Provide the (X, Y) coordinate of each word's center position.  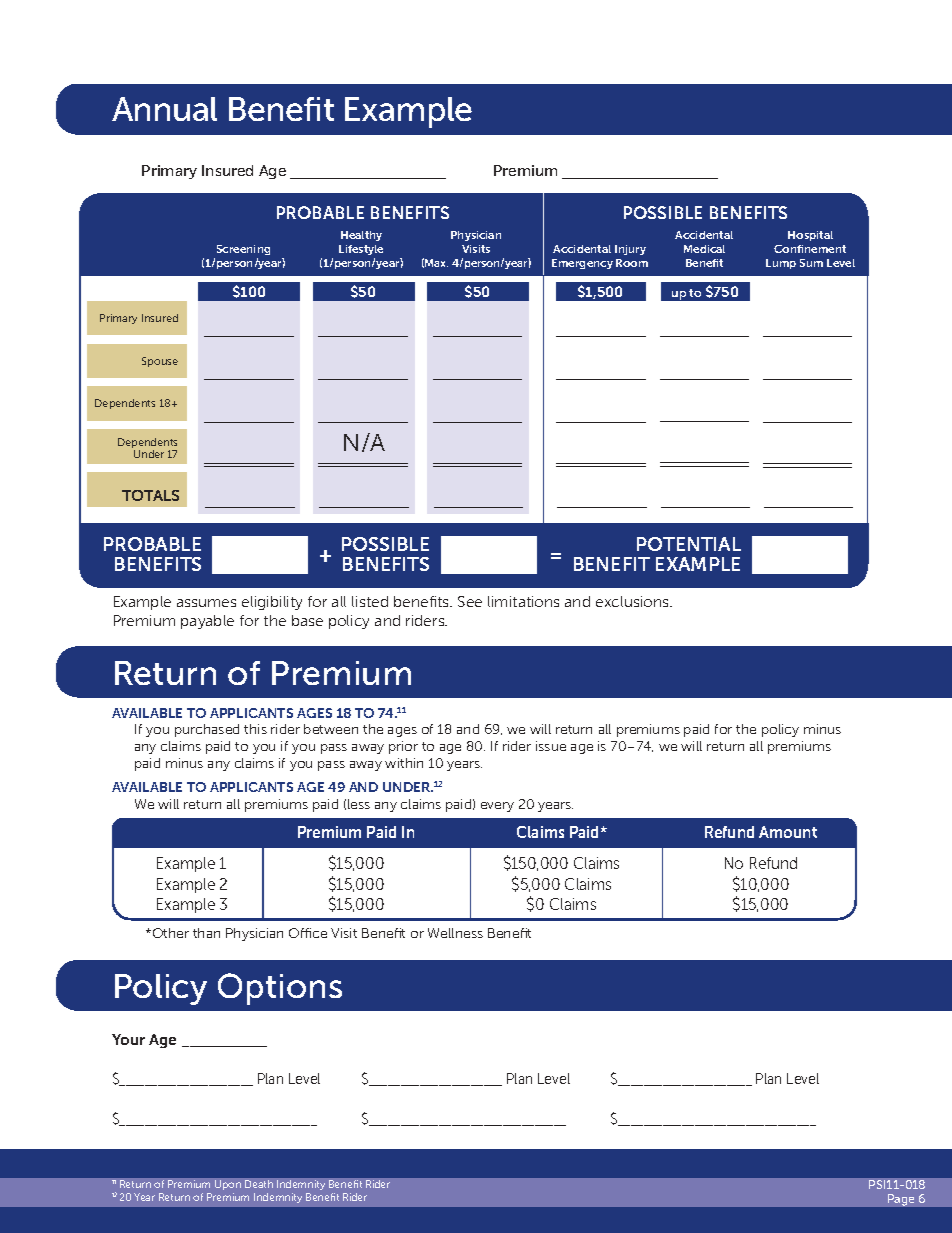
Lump (781, 264)
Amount (788, 832)
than (206, 933)
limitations (523, 601)
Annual (164, 109)
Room (632, 263)
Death (259, 1184)
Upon (228, 1185)
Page (901, 1200)
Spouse (160, 362)
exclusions (633, 601)
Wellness (455, 933)
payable (207, 622)
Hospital (810, 236)
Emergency (582, 264)
